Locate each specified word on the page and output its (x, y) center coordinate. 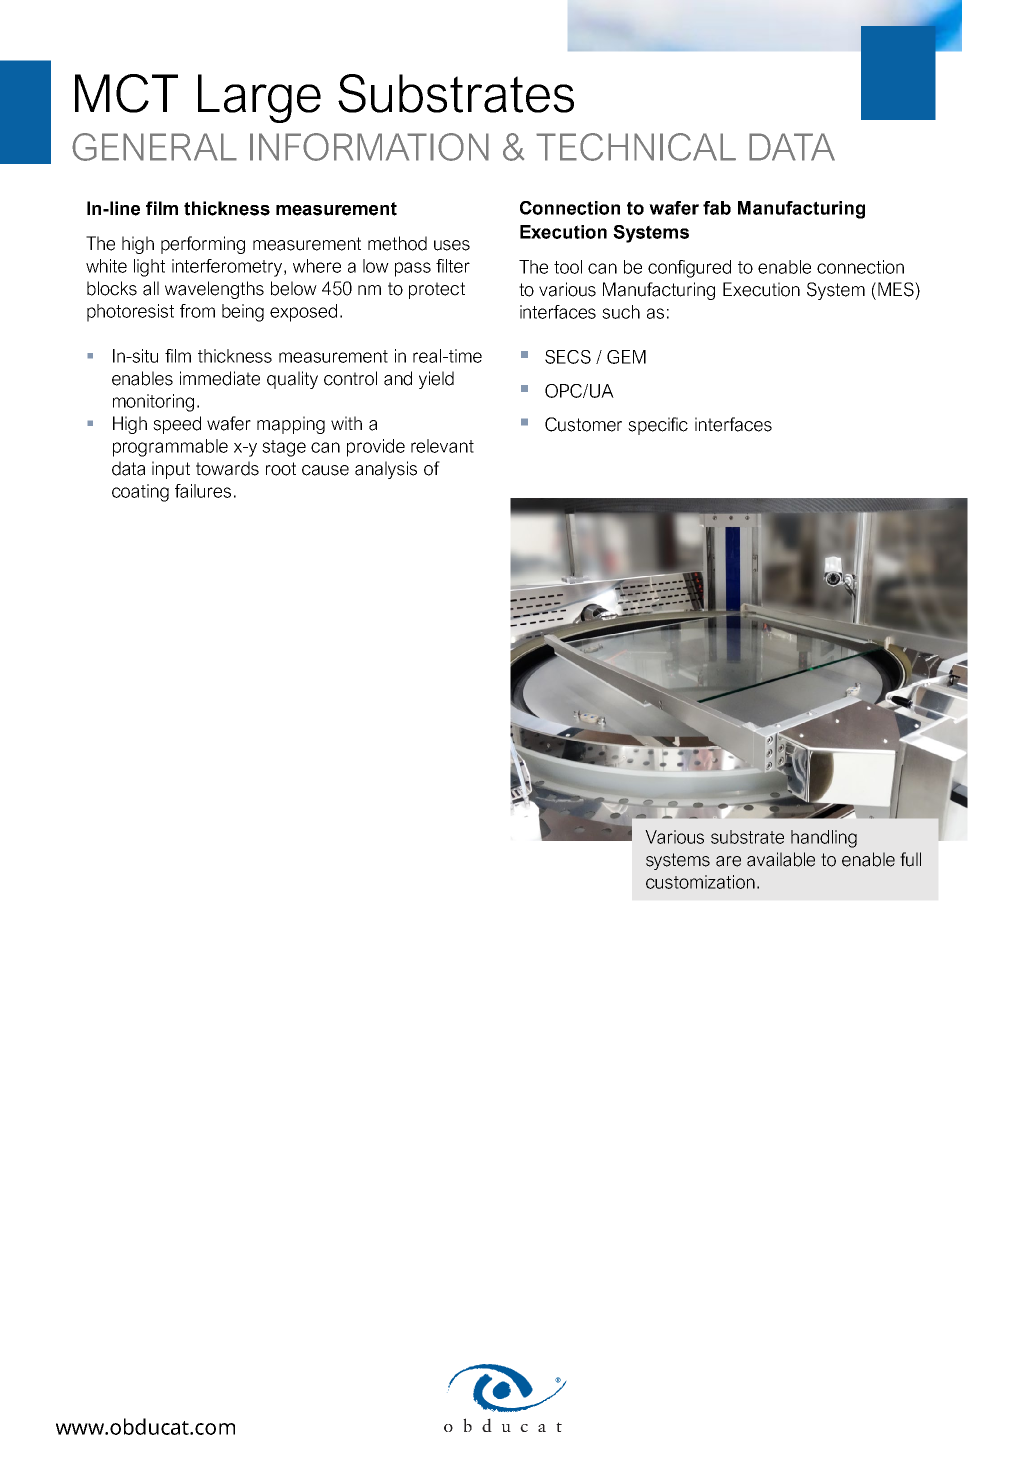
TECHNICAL (636, 147)
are (728, 861)
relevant (442, 446)
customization (700, 882)
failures (203, 491)
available (781, 859)
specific (658, 426)
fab (717, 208)
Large (259, 98)
